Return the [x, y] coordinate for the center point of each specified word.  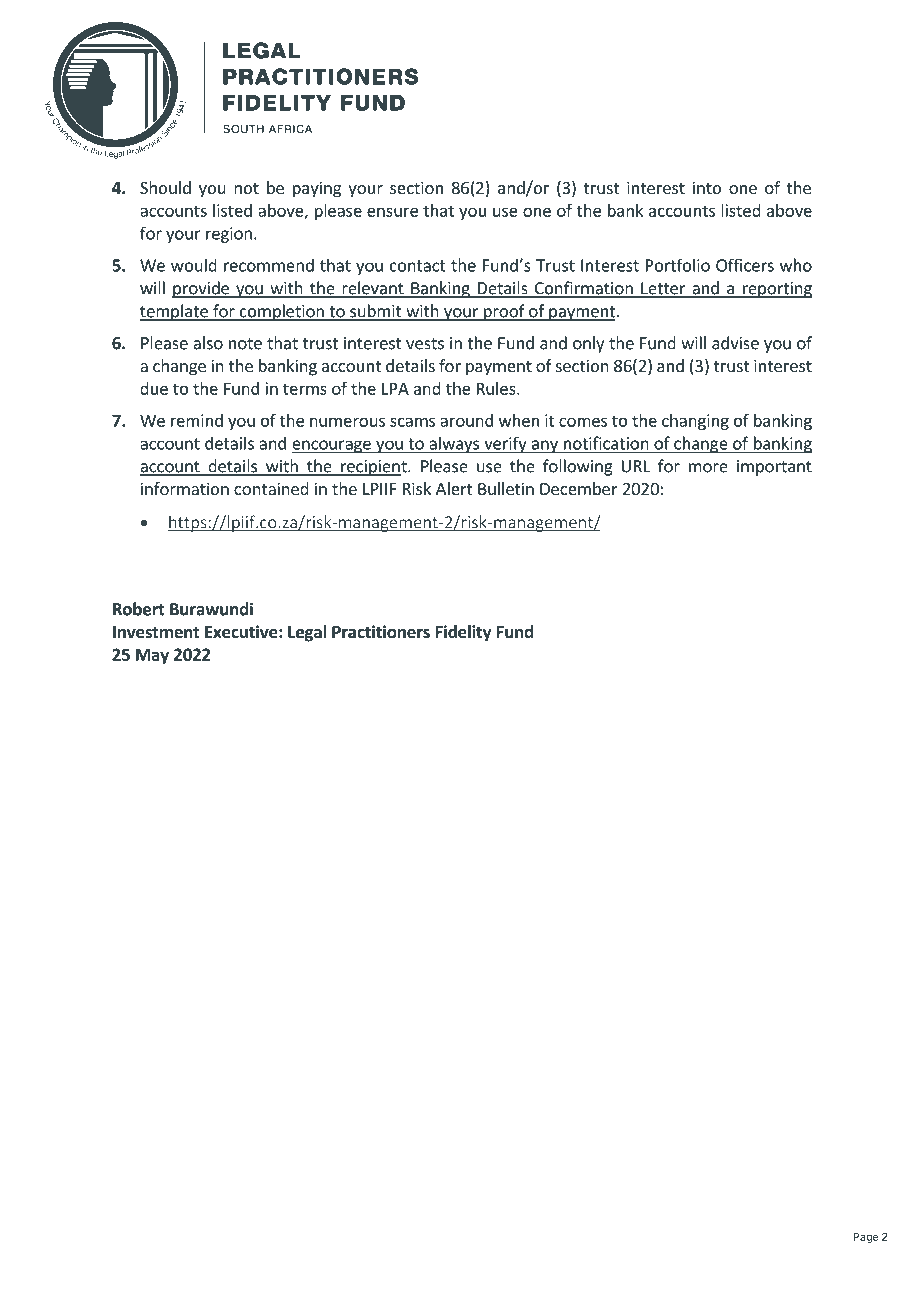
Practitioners [381, 632]
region [229, 235]
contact [418, 266]
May [152, 656]
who [796, 265]
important [774, 468]
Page [865, 1238]
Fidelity [464, 633]
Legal [307, 633]
